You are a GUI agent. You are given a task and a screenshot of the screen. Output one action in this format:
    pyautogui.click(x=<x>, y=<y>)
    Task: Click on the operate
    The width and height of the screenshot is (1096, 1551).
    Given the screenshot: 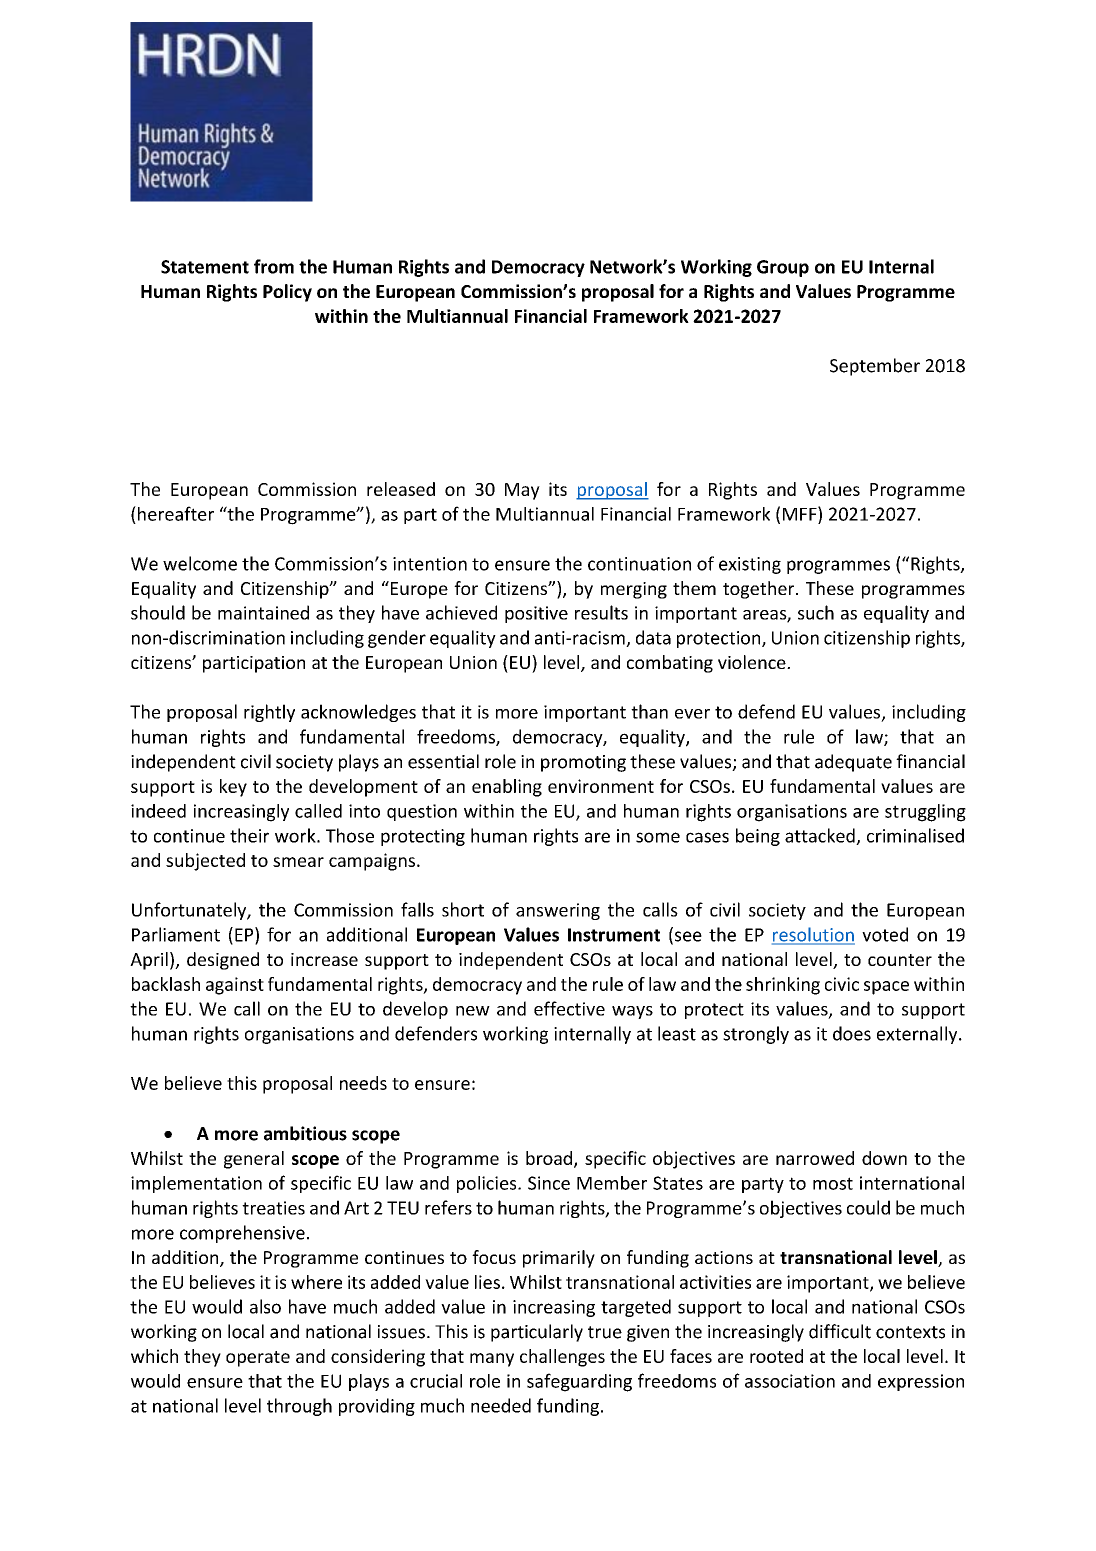 What is the action you would take?
    pyautogui.click(x=258, y=1359)
